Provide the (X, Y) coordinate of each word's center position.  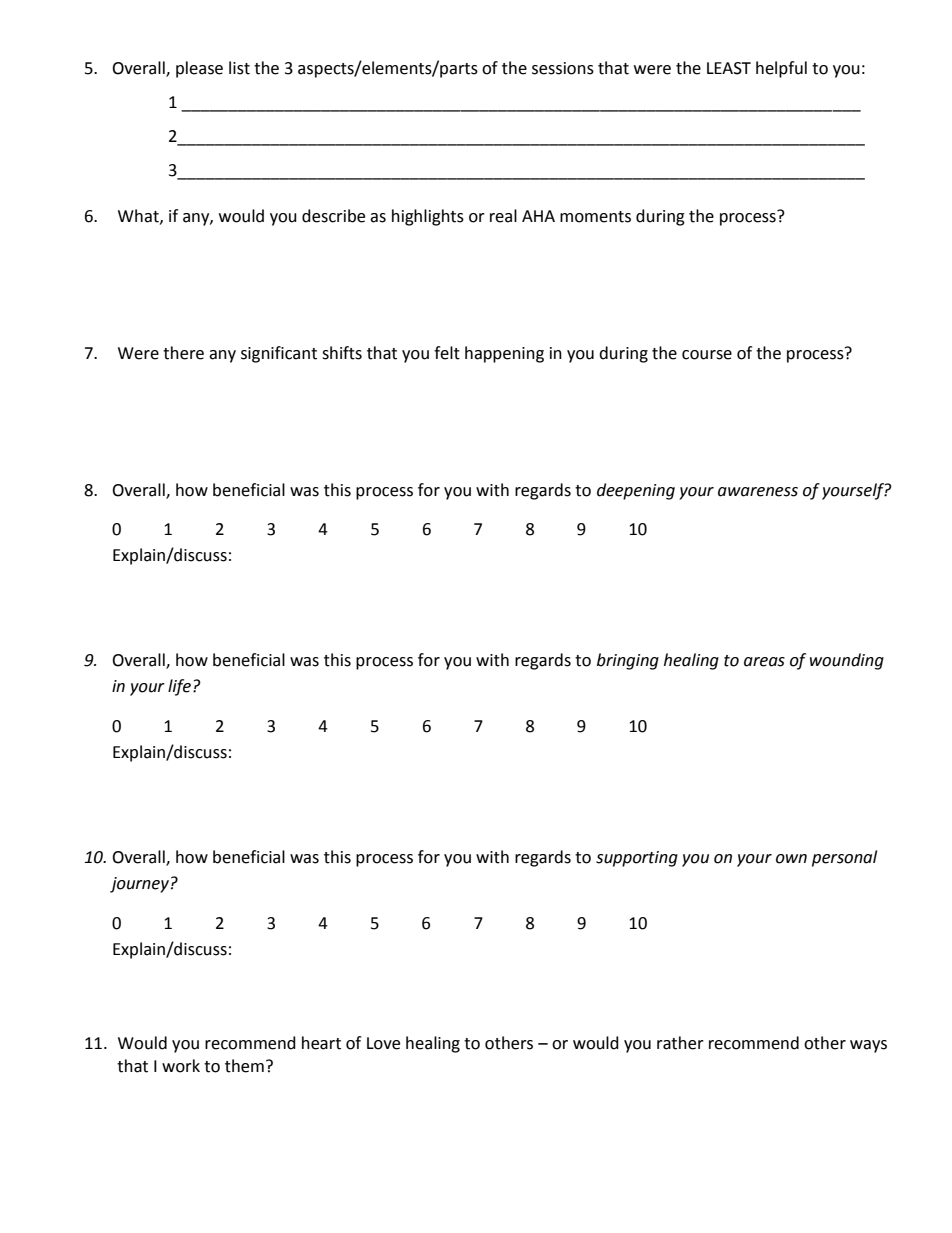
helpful (781, 69)
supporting (637, 859)
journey (139, 885)
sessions (563, 68)
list (239, 68)
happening (504, 354)
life (179, 687)
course (707, 355)
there (183, 353)
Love (383, 1043)
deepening (636, 491)
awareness (758, 492)
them (244, 1066)
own (791, 859)
